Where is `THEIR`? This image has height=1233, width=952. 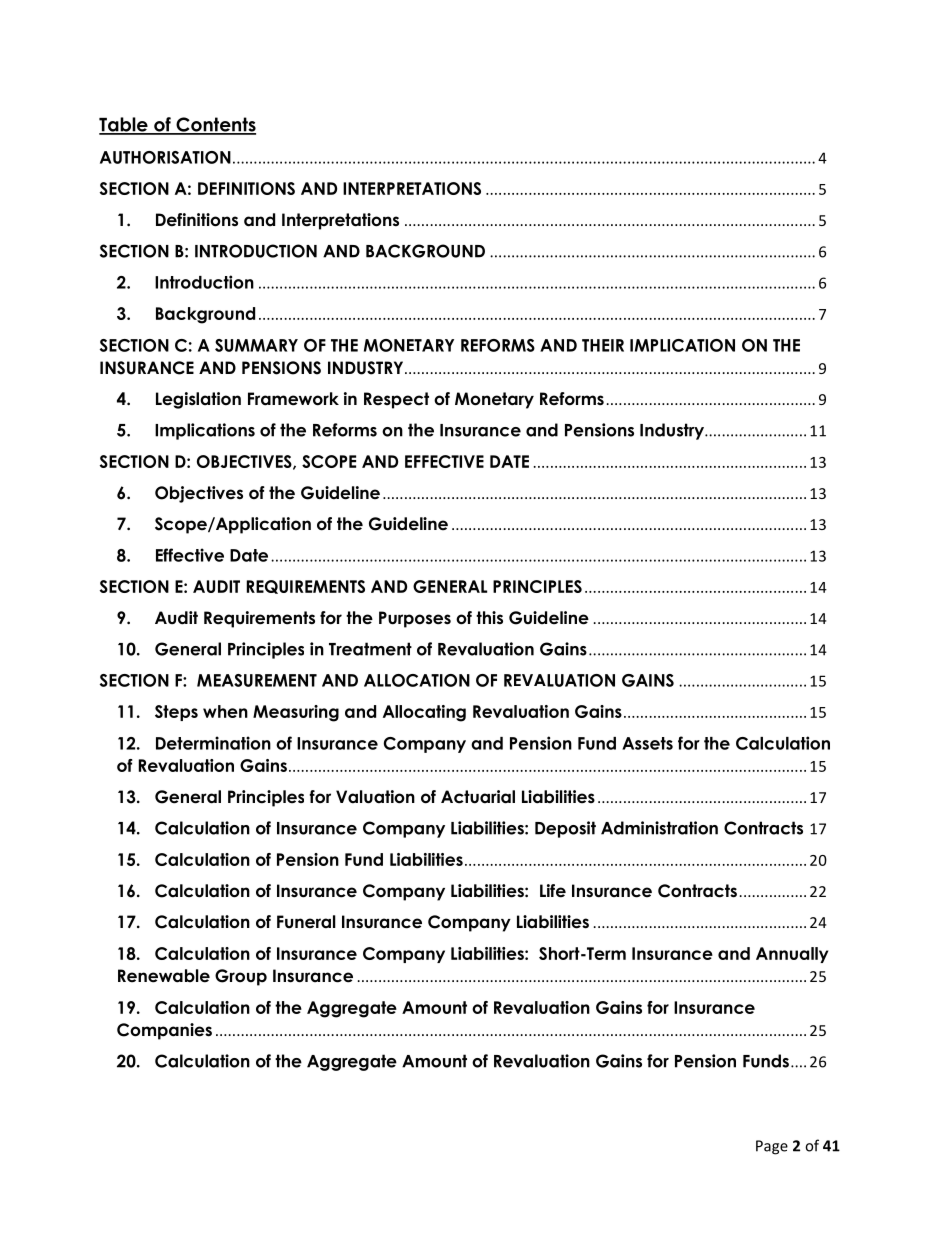
THEIR is located at coordinates (603, 345).
